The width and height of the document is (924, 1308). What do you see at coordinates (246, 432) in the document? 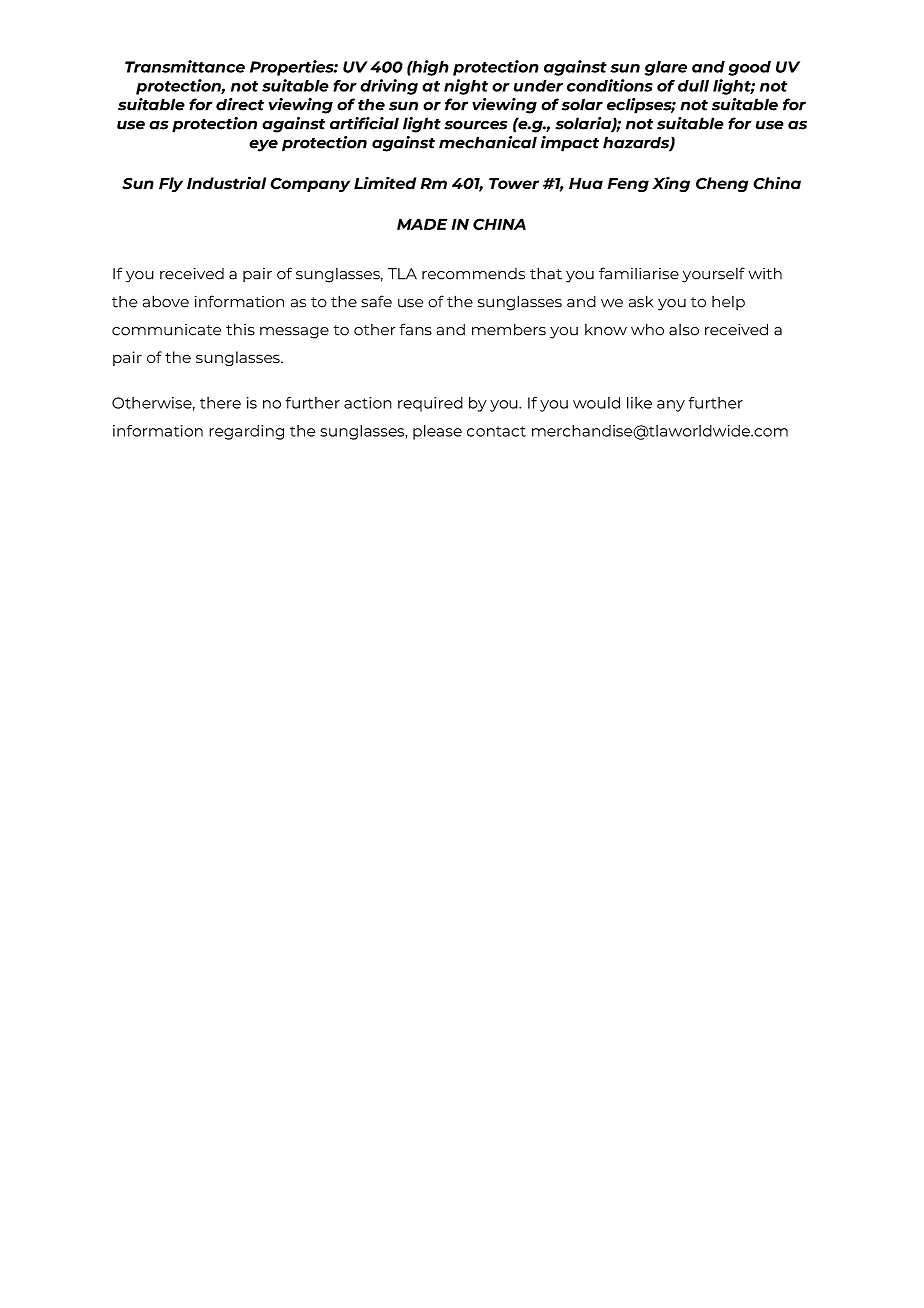
I see `regarding` at bounding box center [246, 432].
